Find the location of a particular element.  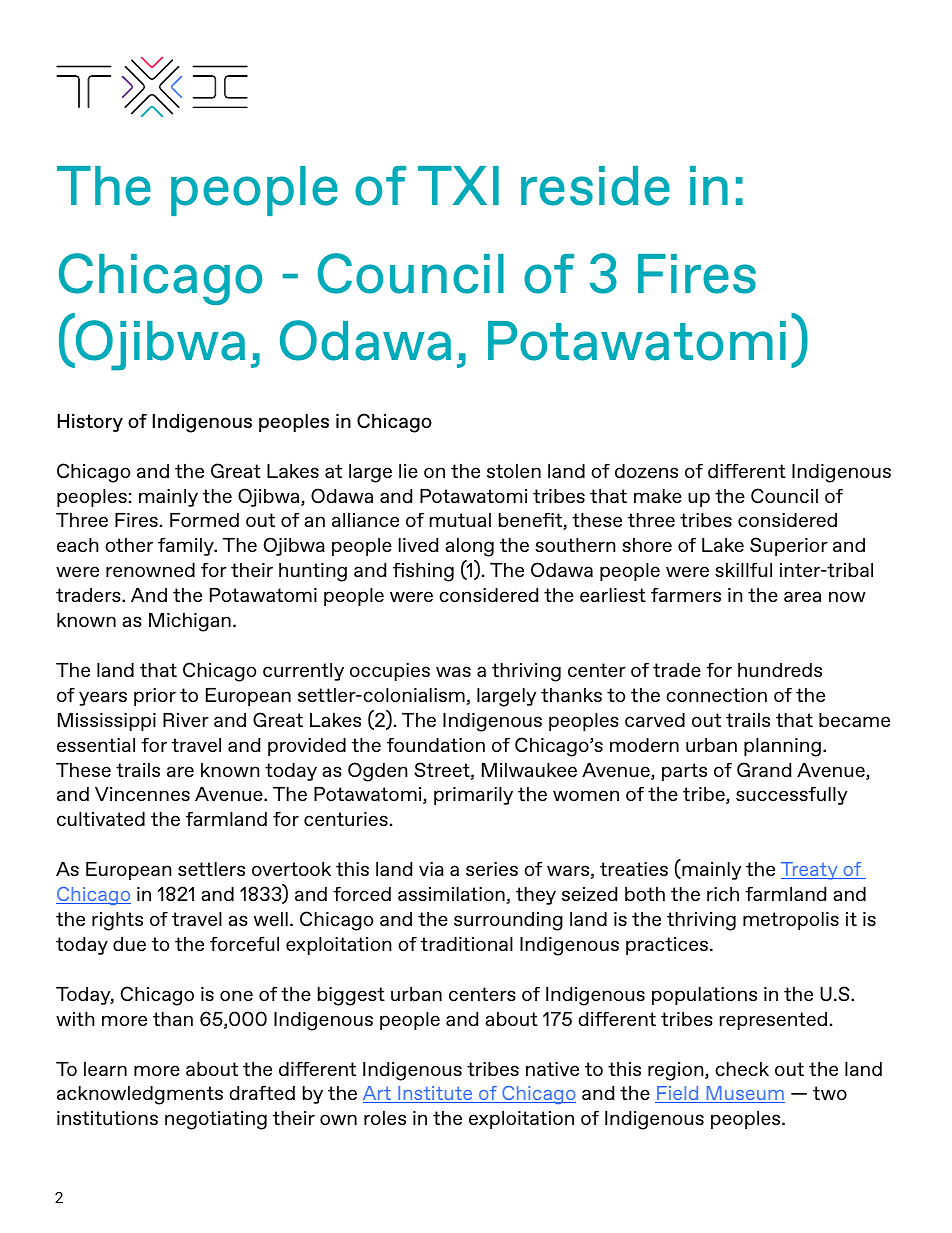

acknowledgments is located at coordinates (140, 1095).
